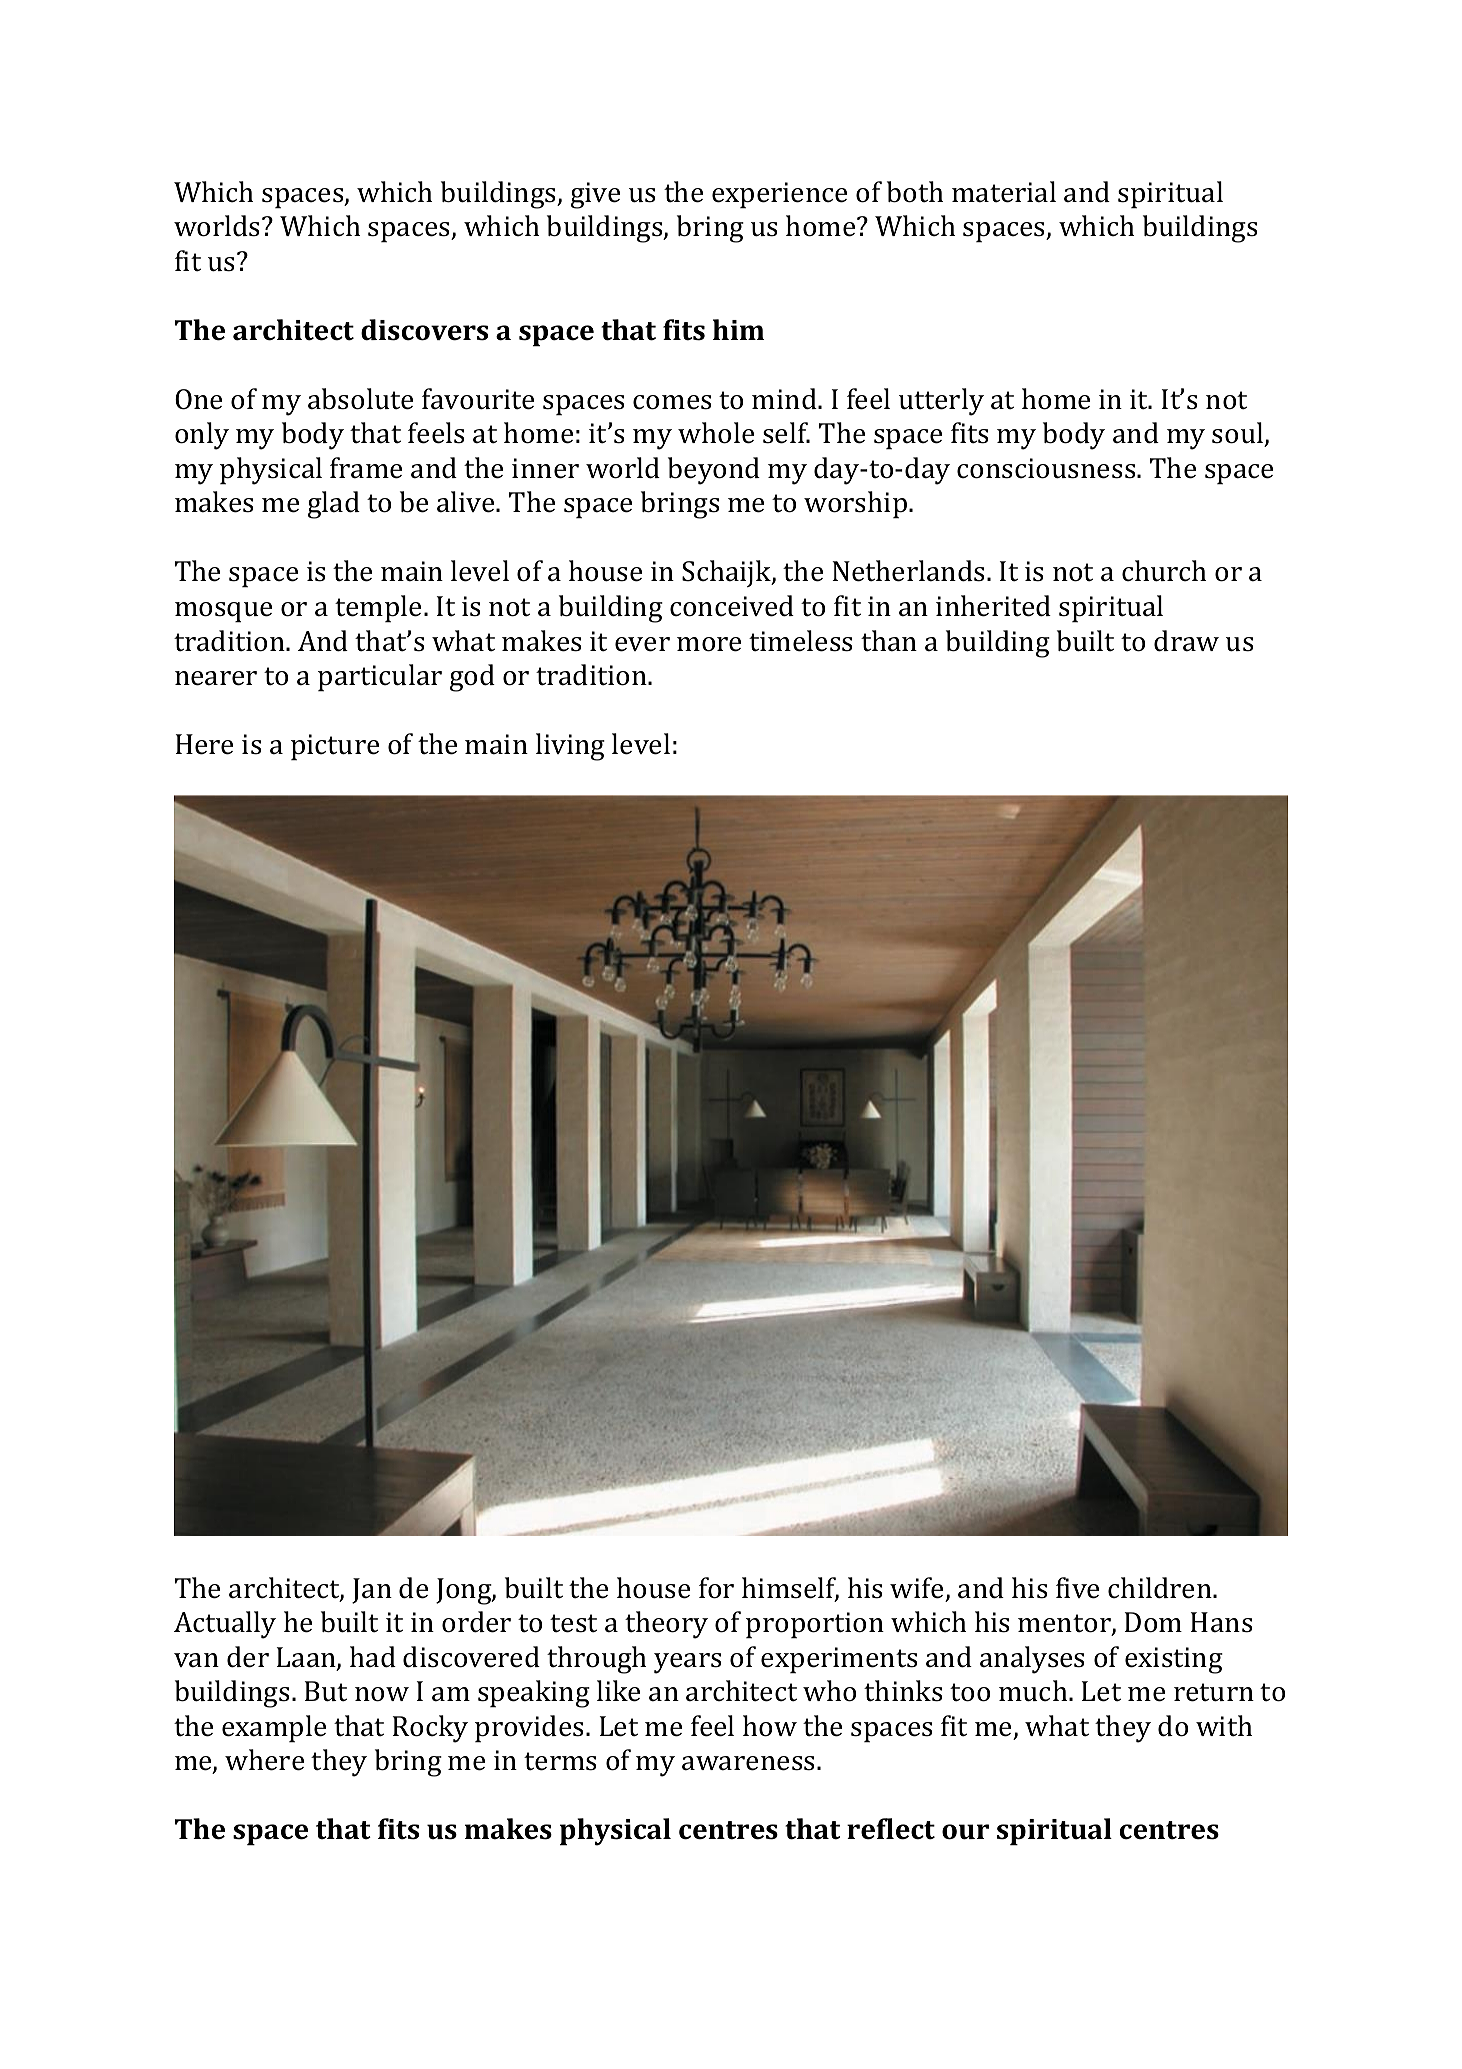  What do you see at coordinates (372, 1591) in the screenshot?
I see `Jan` at bounding box center [372, 1591].
